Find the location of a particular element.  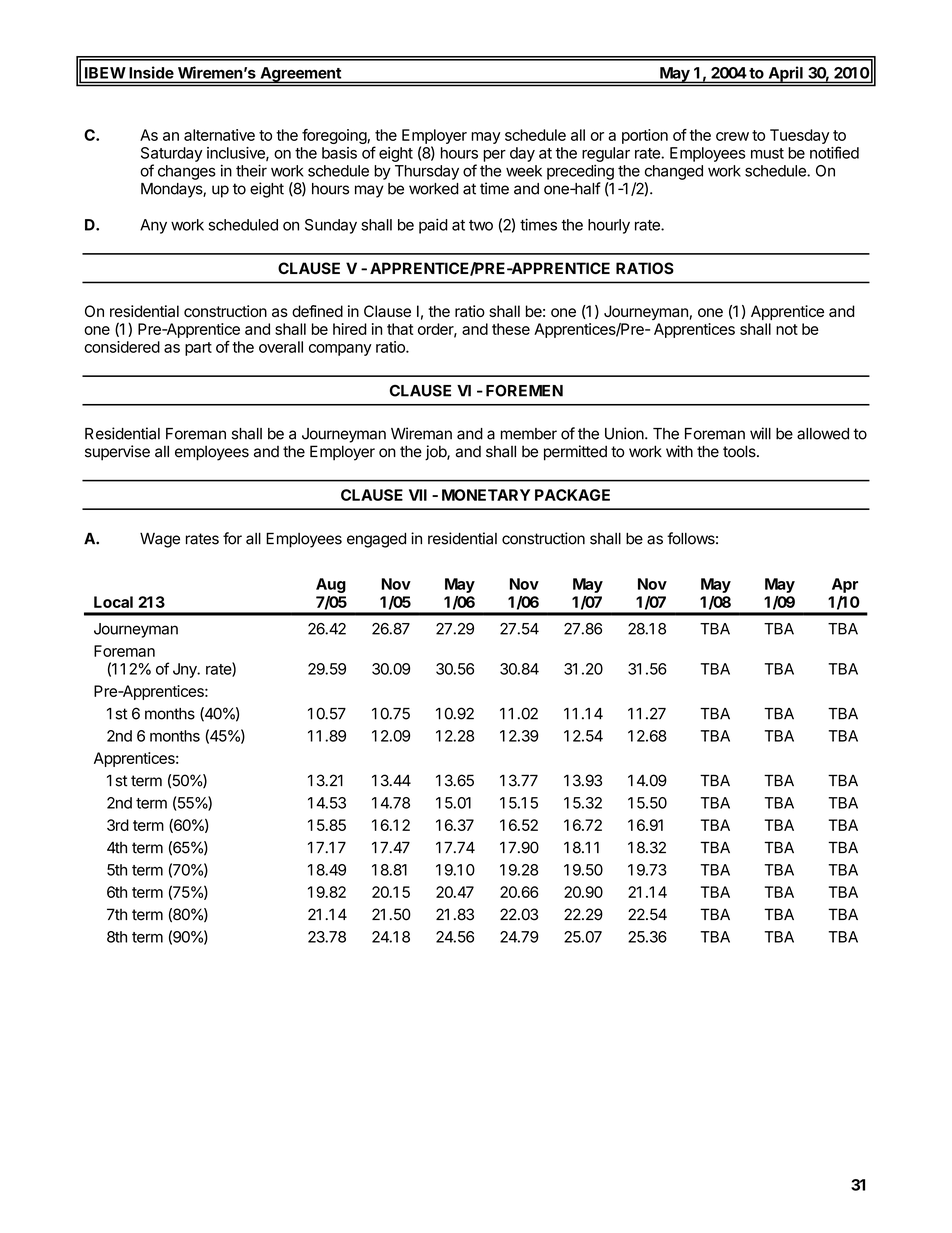

tools is located at coordinates (740, 451).
